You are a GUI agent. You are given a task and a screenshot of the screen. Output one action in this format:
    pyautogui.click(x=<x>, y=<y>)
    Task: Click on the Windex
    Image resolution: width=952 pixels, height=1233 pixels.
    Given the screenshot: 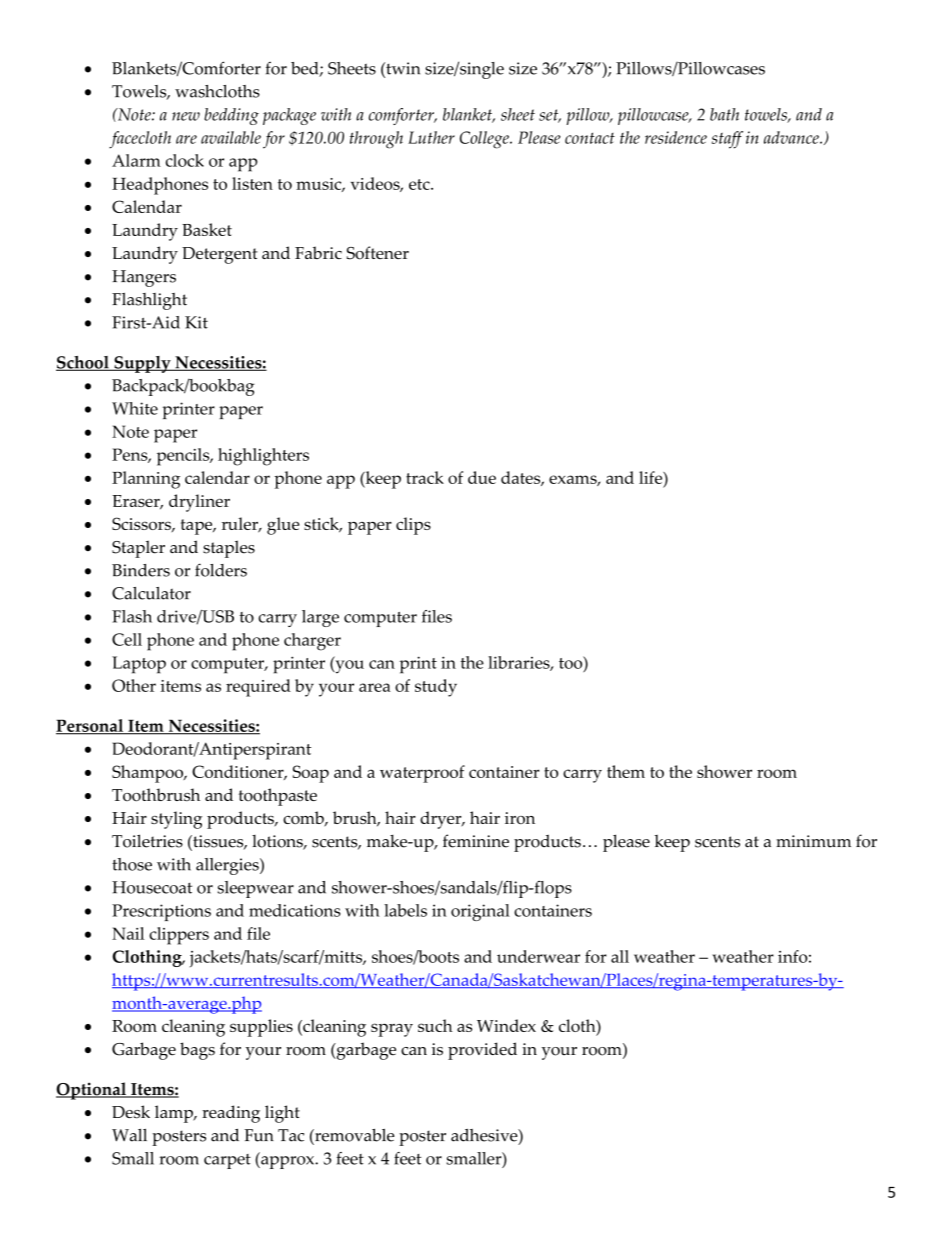 What is the action you would take?
    pyautogui.click(x=506, y=1025)
